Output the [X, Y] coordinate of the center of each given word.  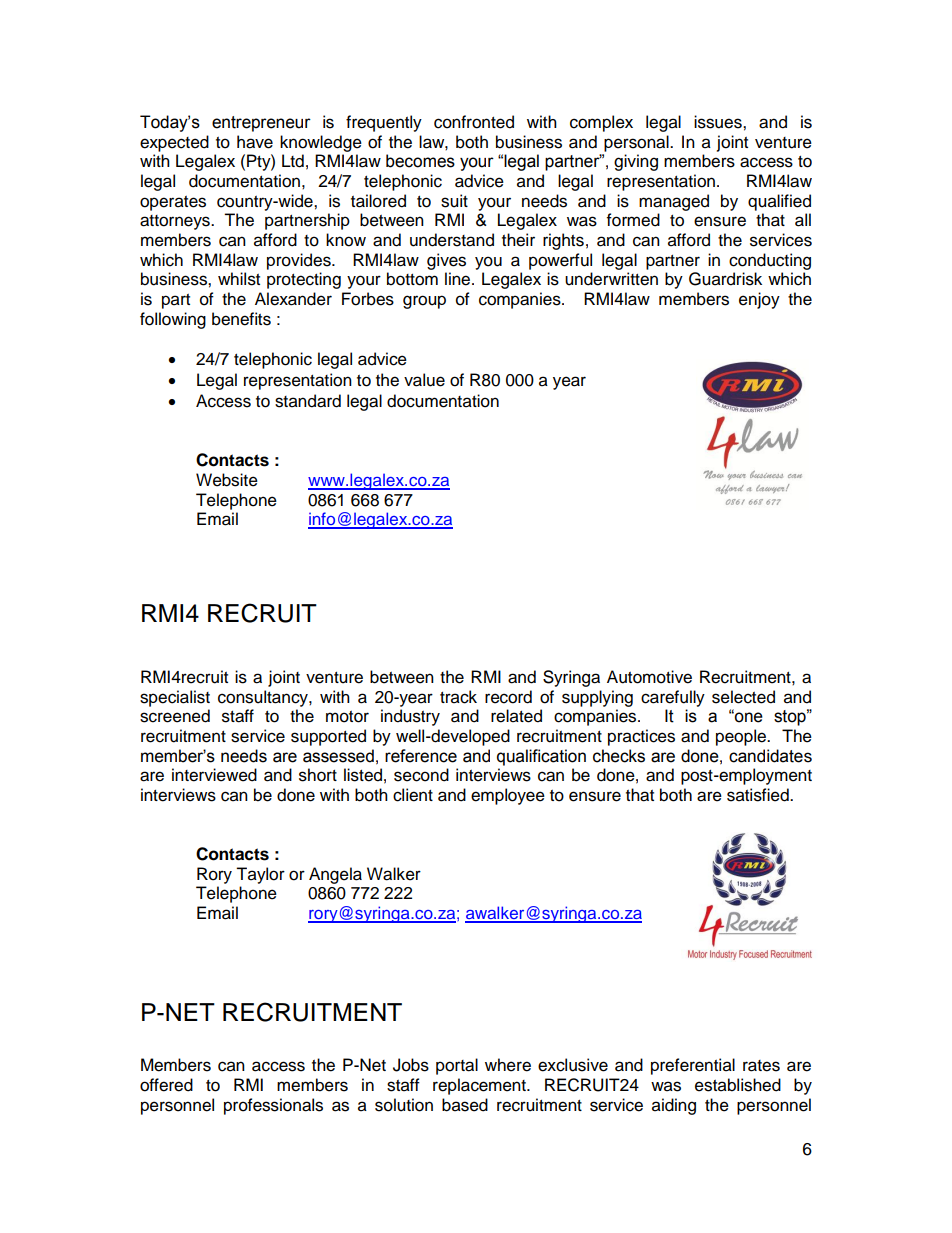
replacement [480, 1086]
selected [743, 697]
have [255, 142]
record [508, 697]
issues [719, 122]
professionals [273, 1106]
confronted [474, 122]
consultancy [264, 698]
